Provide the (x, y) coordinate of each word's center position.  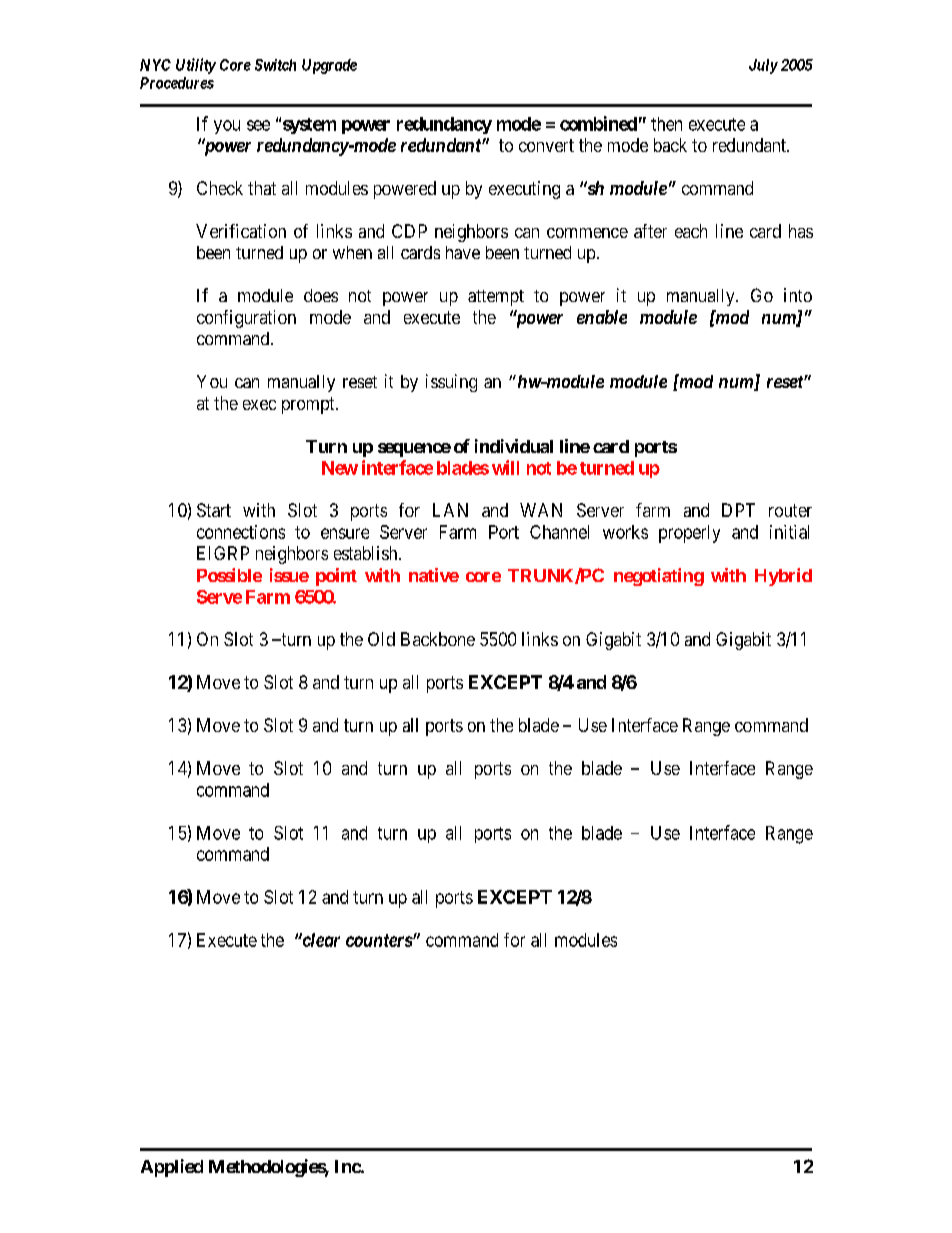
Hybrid (783, 577)
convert (546, 145)
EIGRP (223, 553)
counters (379, 940)
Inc (348, 1166)
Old (381, 639)
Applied (172, 1168)
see (258, 125)
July (763, 66)
